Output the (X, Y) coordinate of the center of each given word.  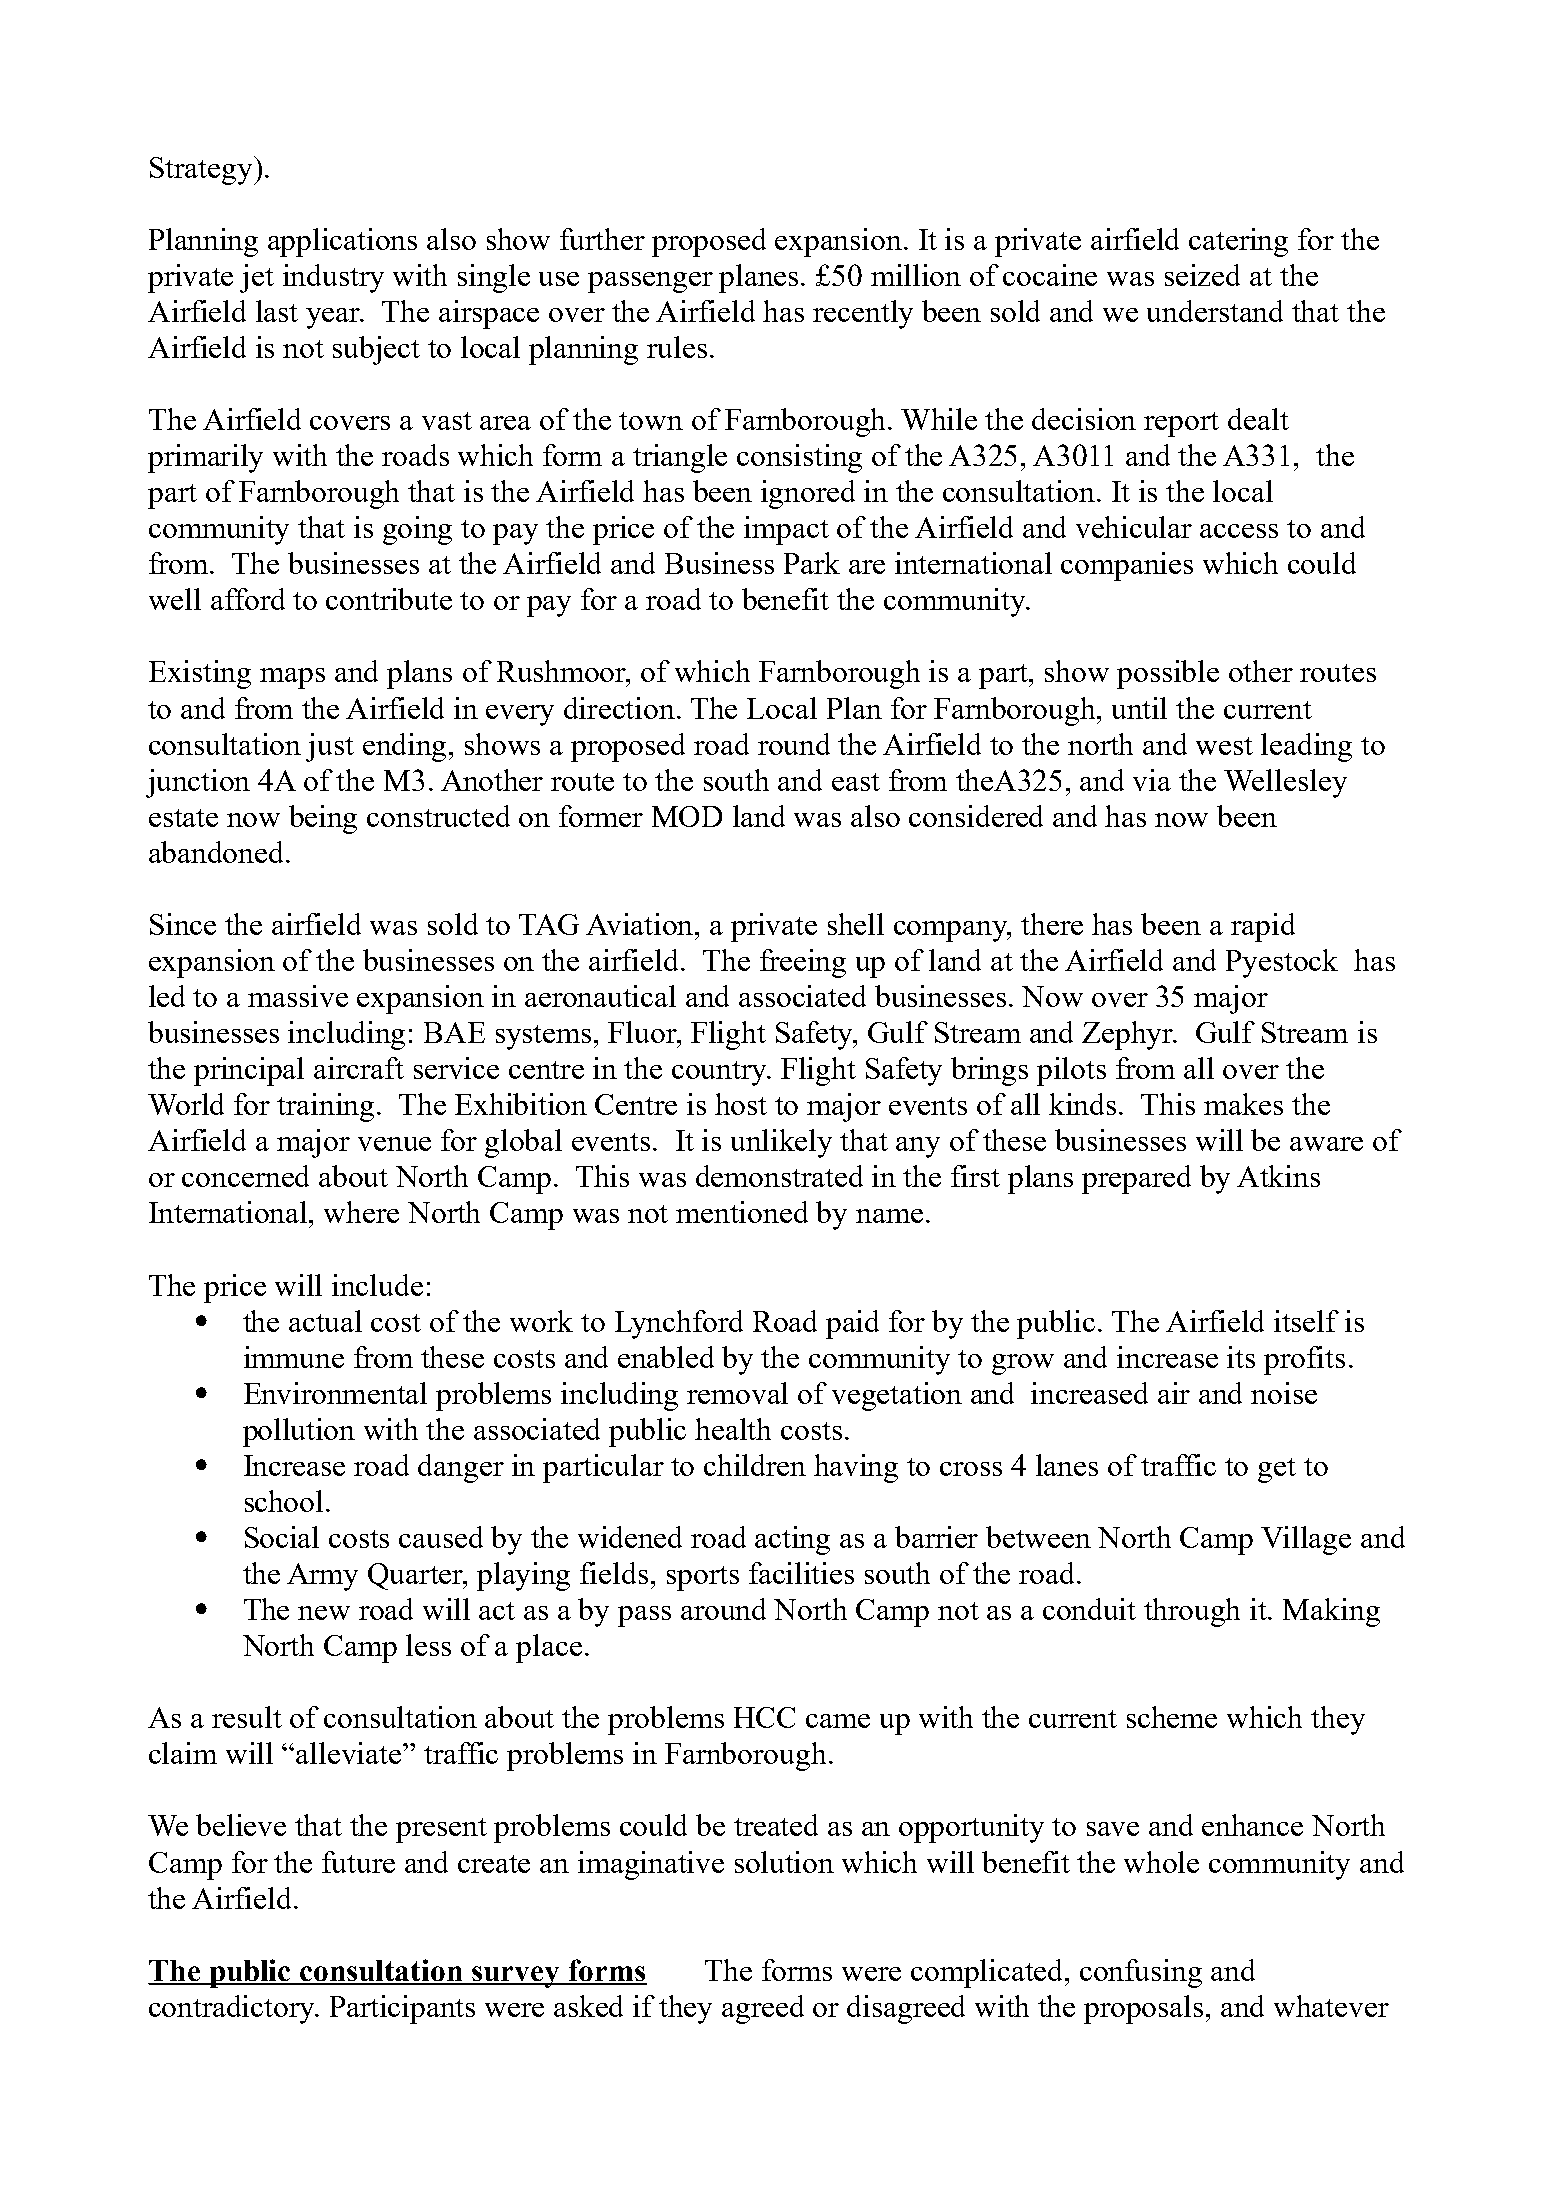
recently (863, 314)
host (741, 1104)
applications (342, 242)
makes (1243, 1104)
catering (1238, 242)
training (327, 1107)
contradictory (233, 2009)
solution (784, 1862)
